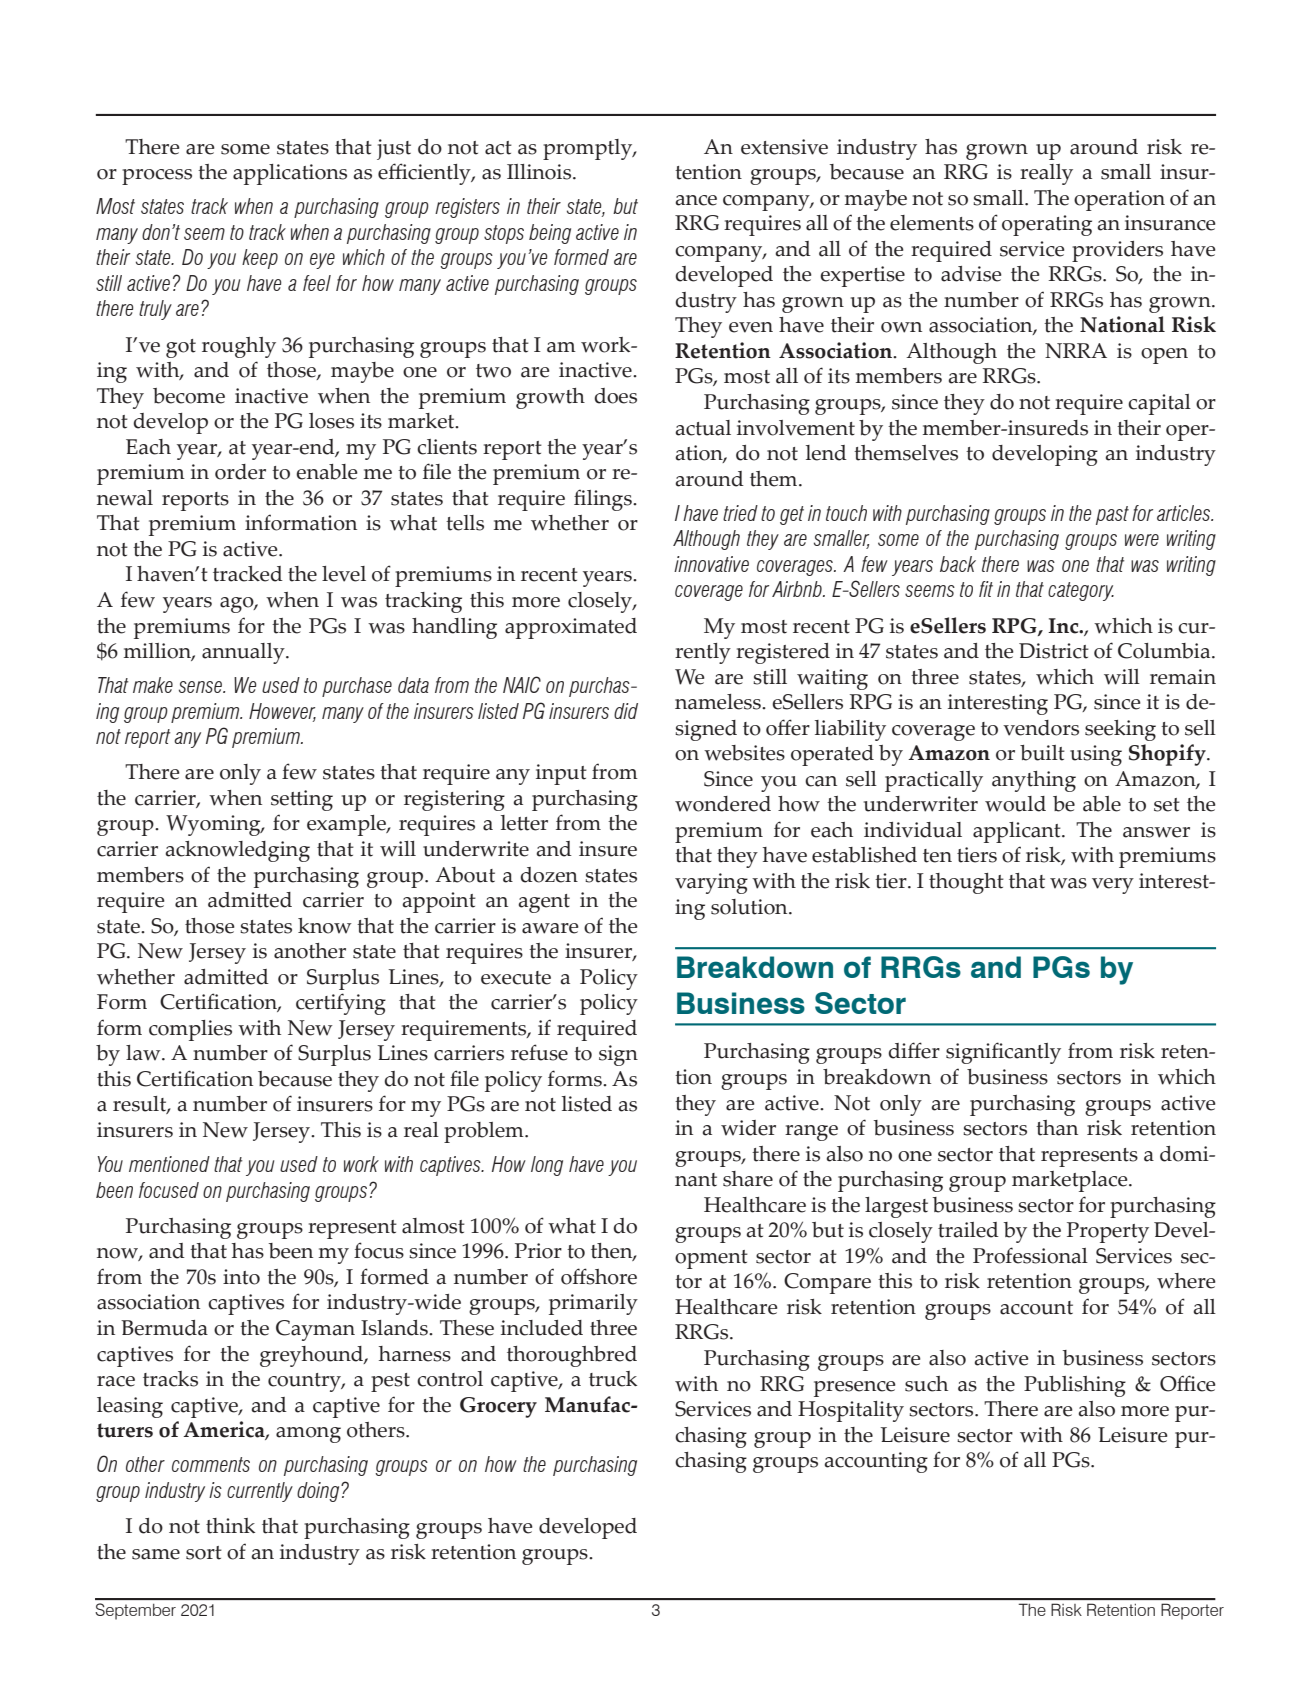 This screenshot has width=1303, height=1686. What do you see at coordinates (540, 172) in the screenshot?
I see `Illinois` at bounding box center [540, 172].
